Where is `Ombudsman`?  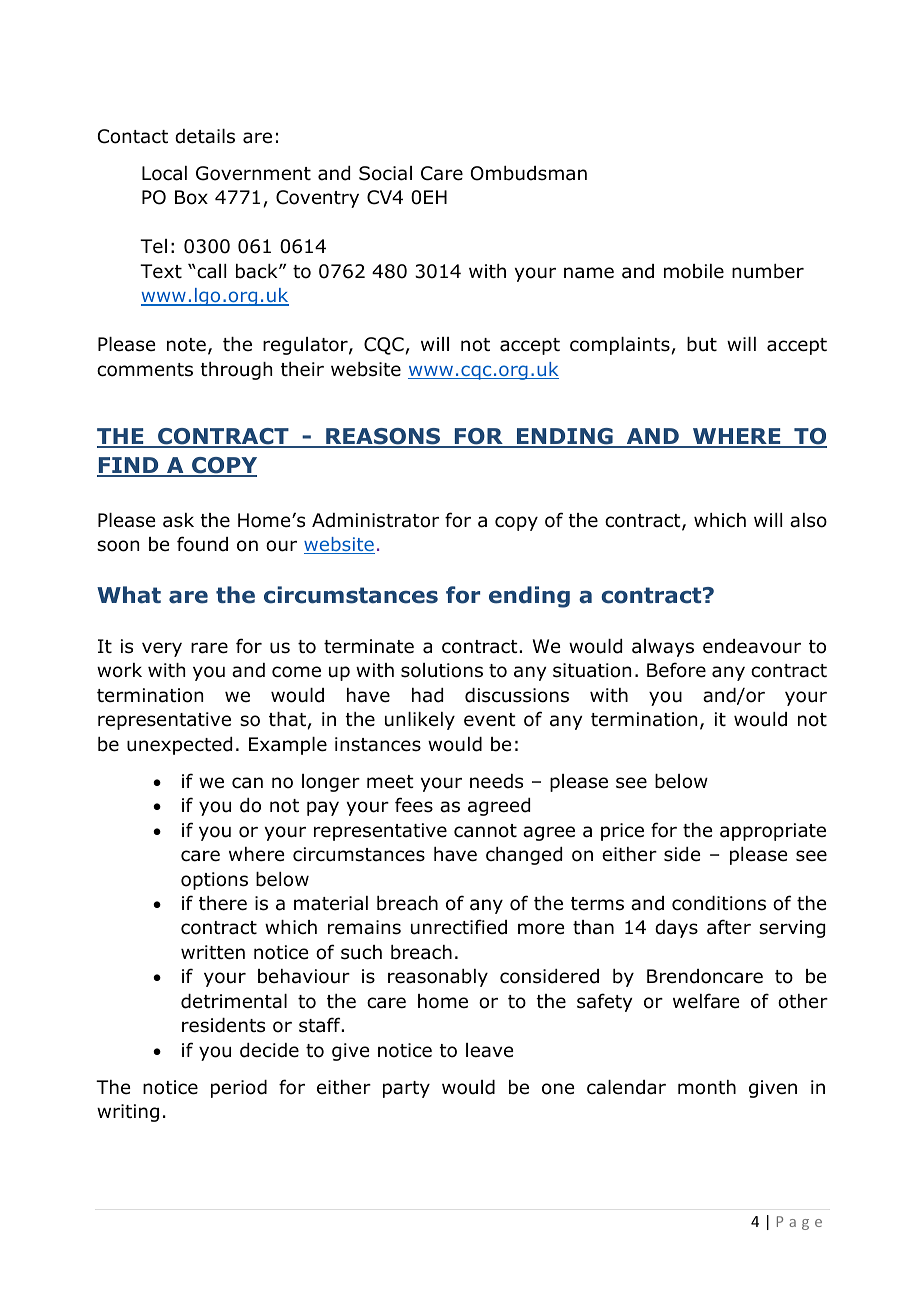
Ombudsman is located at coordinates (529, 173).
